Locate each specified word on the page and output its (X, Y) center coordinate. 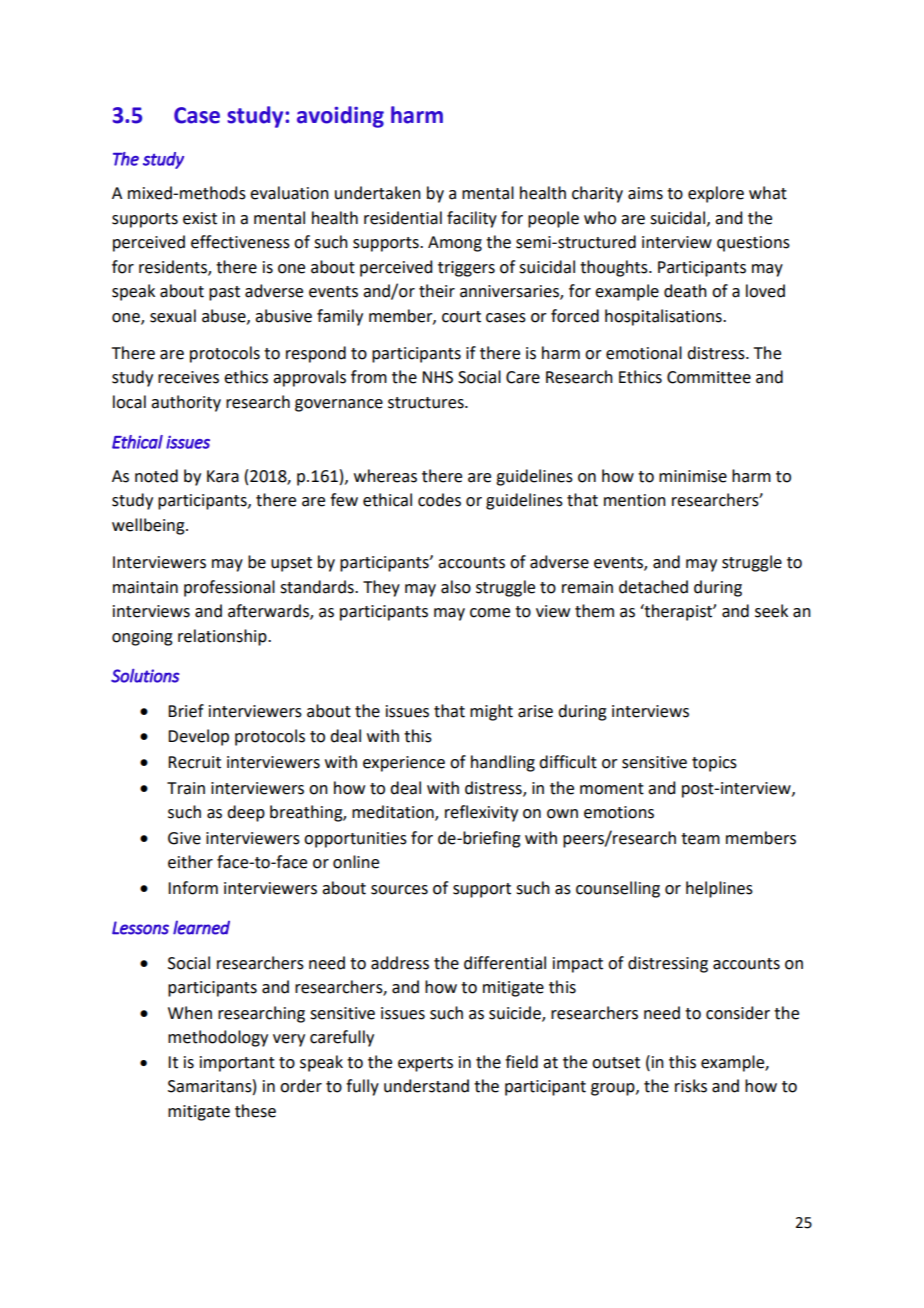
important (237, 1064)
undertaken (378, 193)
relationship (223, 637)
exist (200, 218)
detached (653, 587)
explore (716, 194)
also (456, 587)
